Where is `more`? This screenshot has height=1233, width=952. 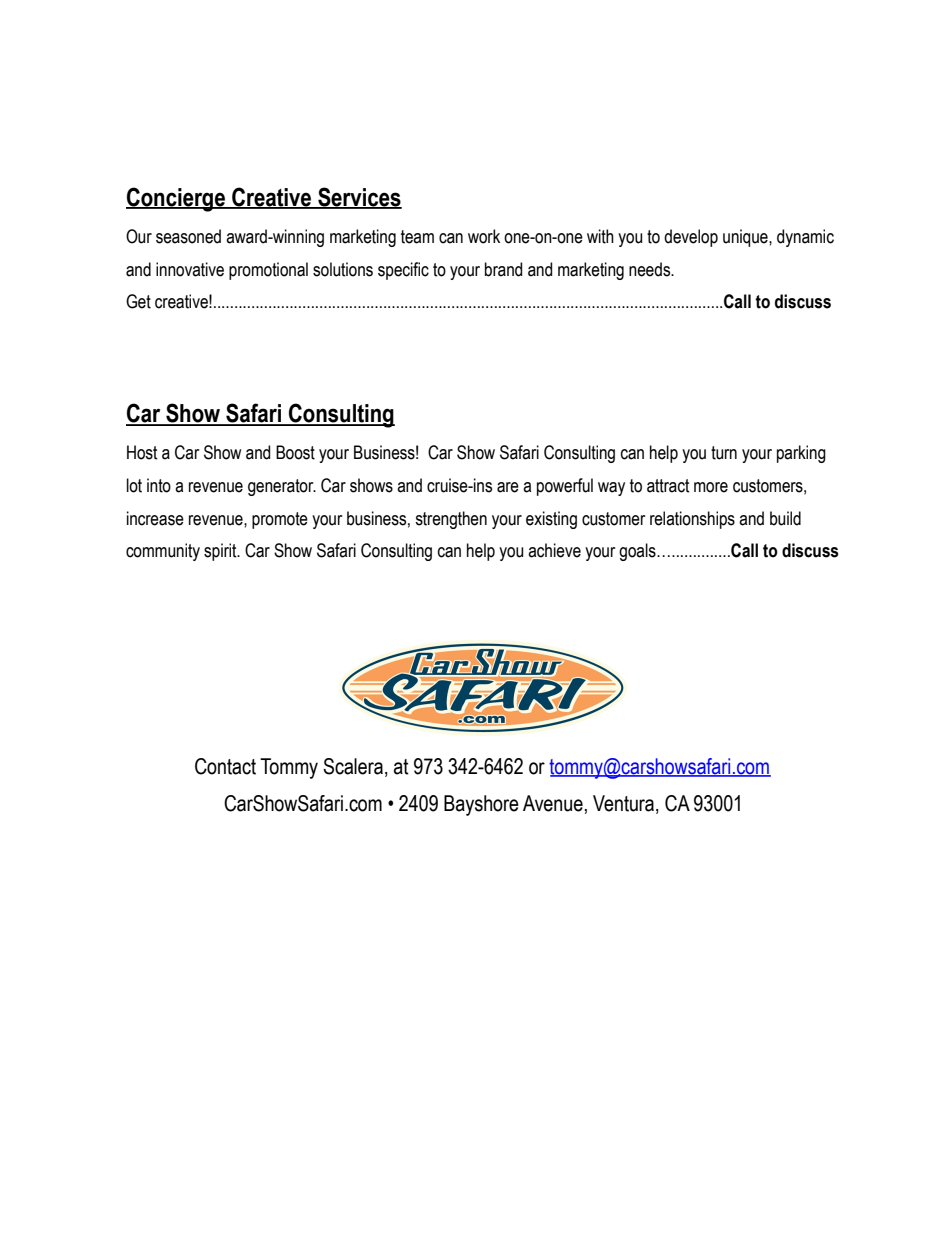
more is located at coordinates (711, 487).
